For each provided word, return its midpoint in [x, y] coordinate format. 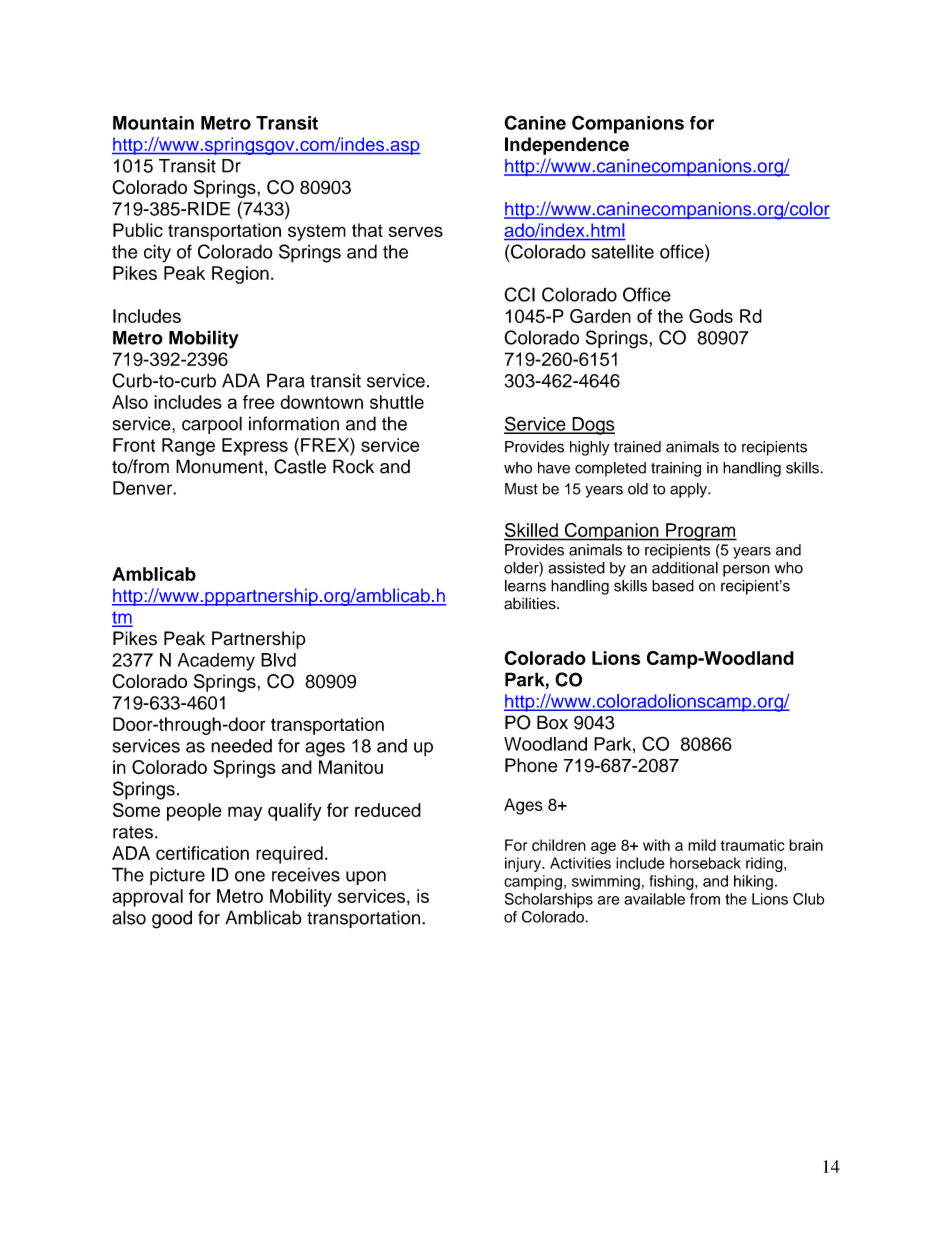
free [258, 402]
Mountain [153, 123]
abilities [531, 603]
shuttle [397, 402]
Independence [567, 146]
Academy [216, 662]
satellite [623, 251]
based [673, 586]
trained [637, 447]
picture [177, 876]
